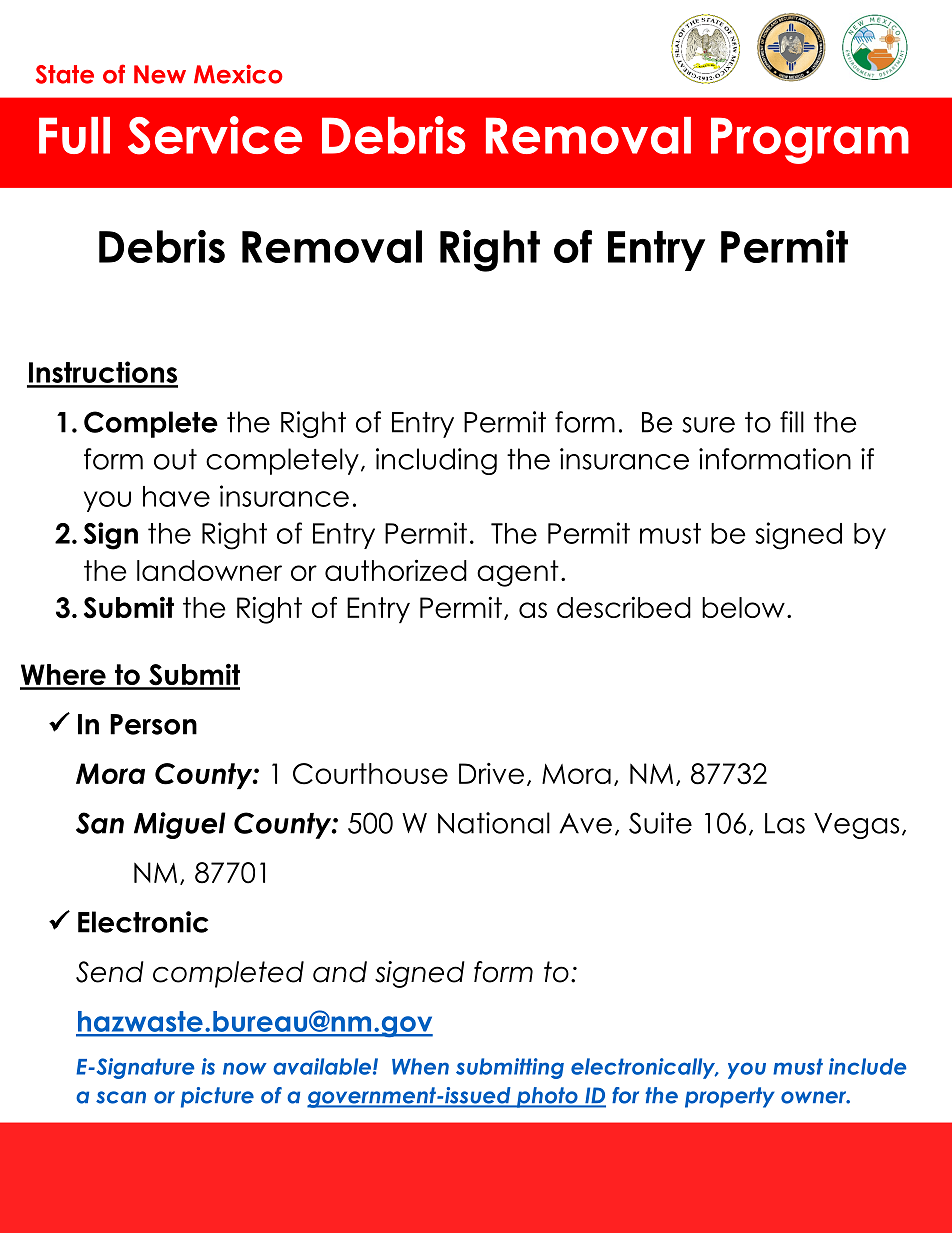 The width and height of the document is (952, 1233). What do you see at coordinates (176, 496) in the document?
I see `have` at bounding box center [176, 496].
